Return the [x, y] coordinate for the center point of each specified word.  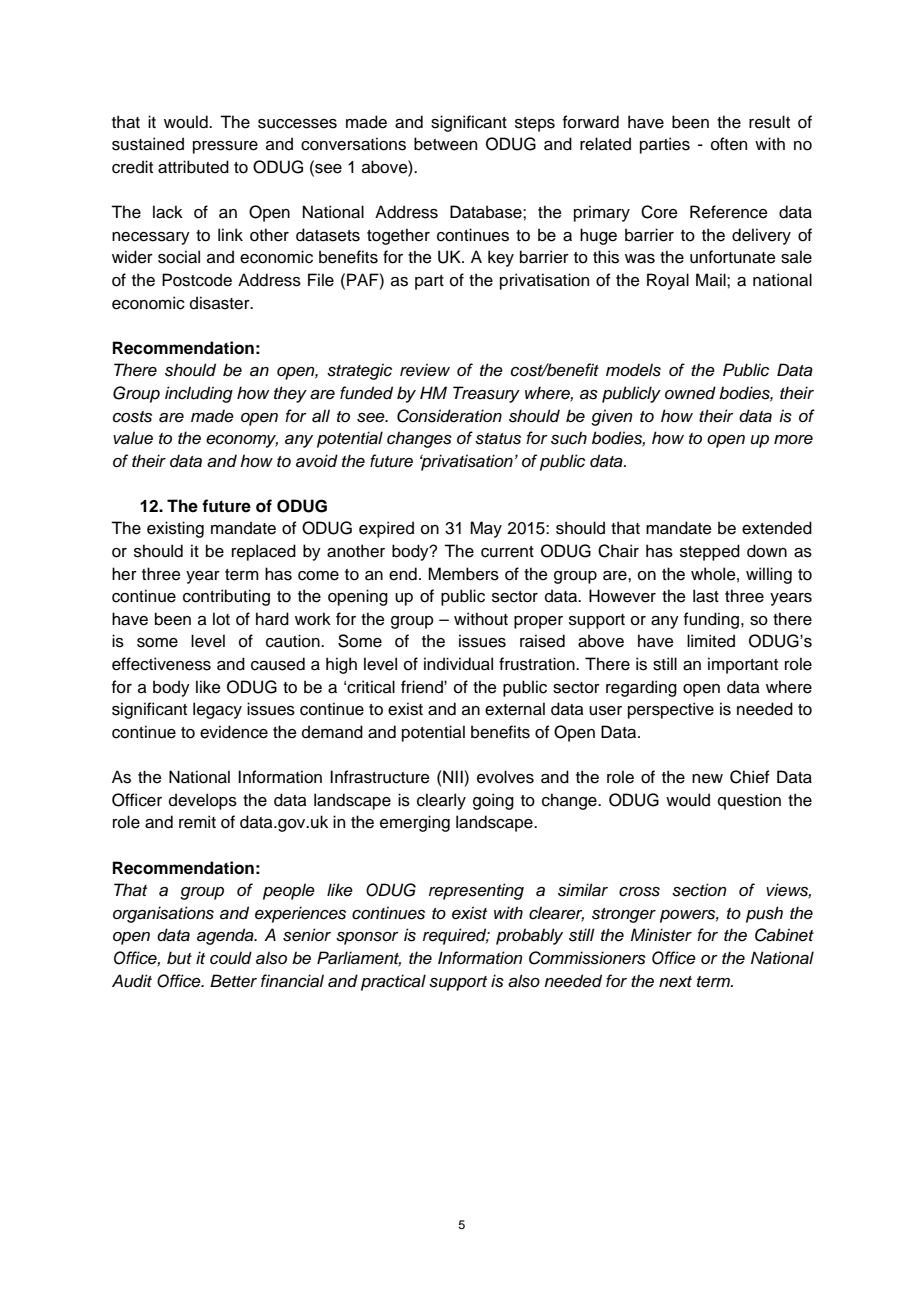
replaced [264, 552]
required [456, 936]
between [445, 144]
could [231, 958]
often [729, 144]
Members [463, 574]
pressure [225, 147]
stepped [710, 552]
